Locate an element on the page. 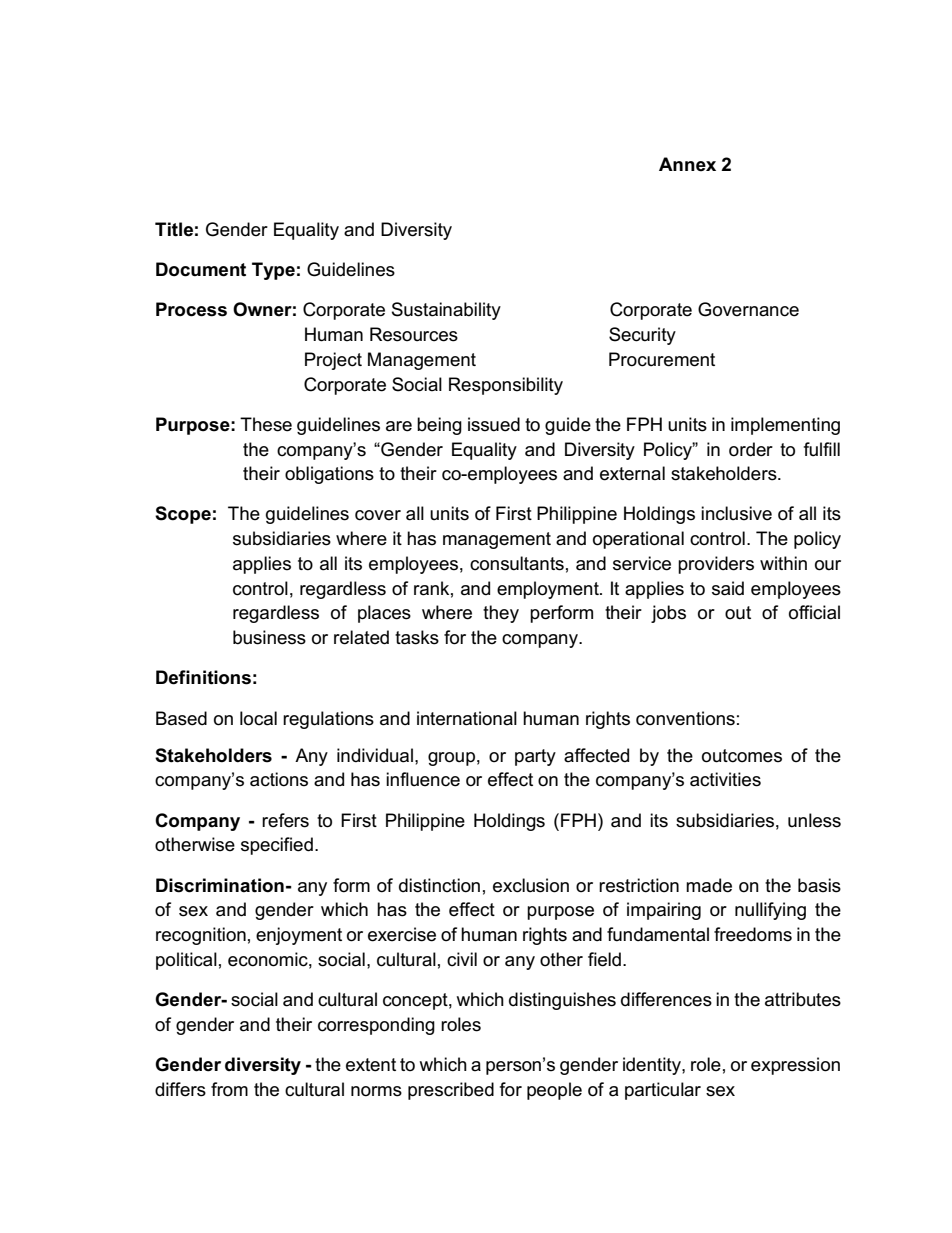 The height and width of the page is (1233, 952). inclusive is located at coordinates (736, 513).
